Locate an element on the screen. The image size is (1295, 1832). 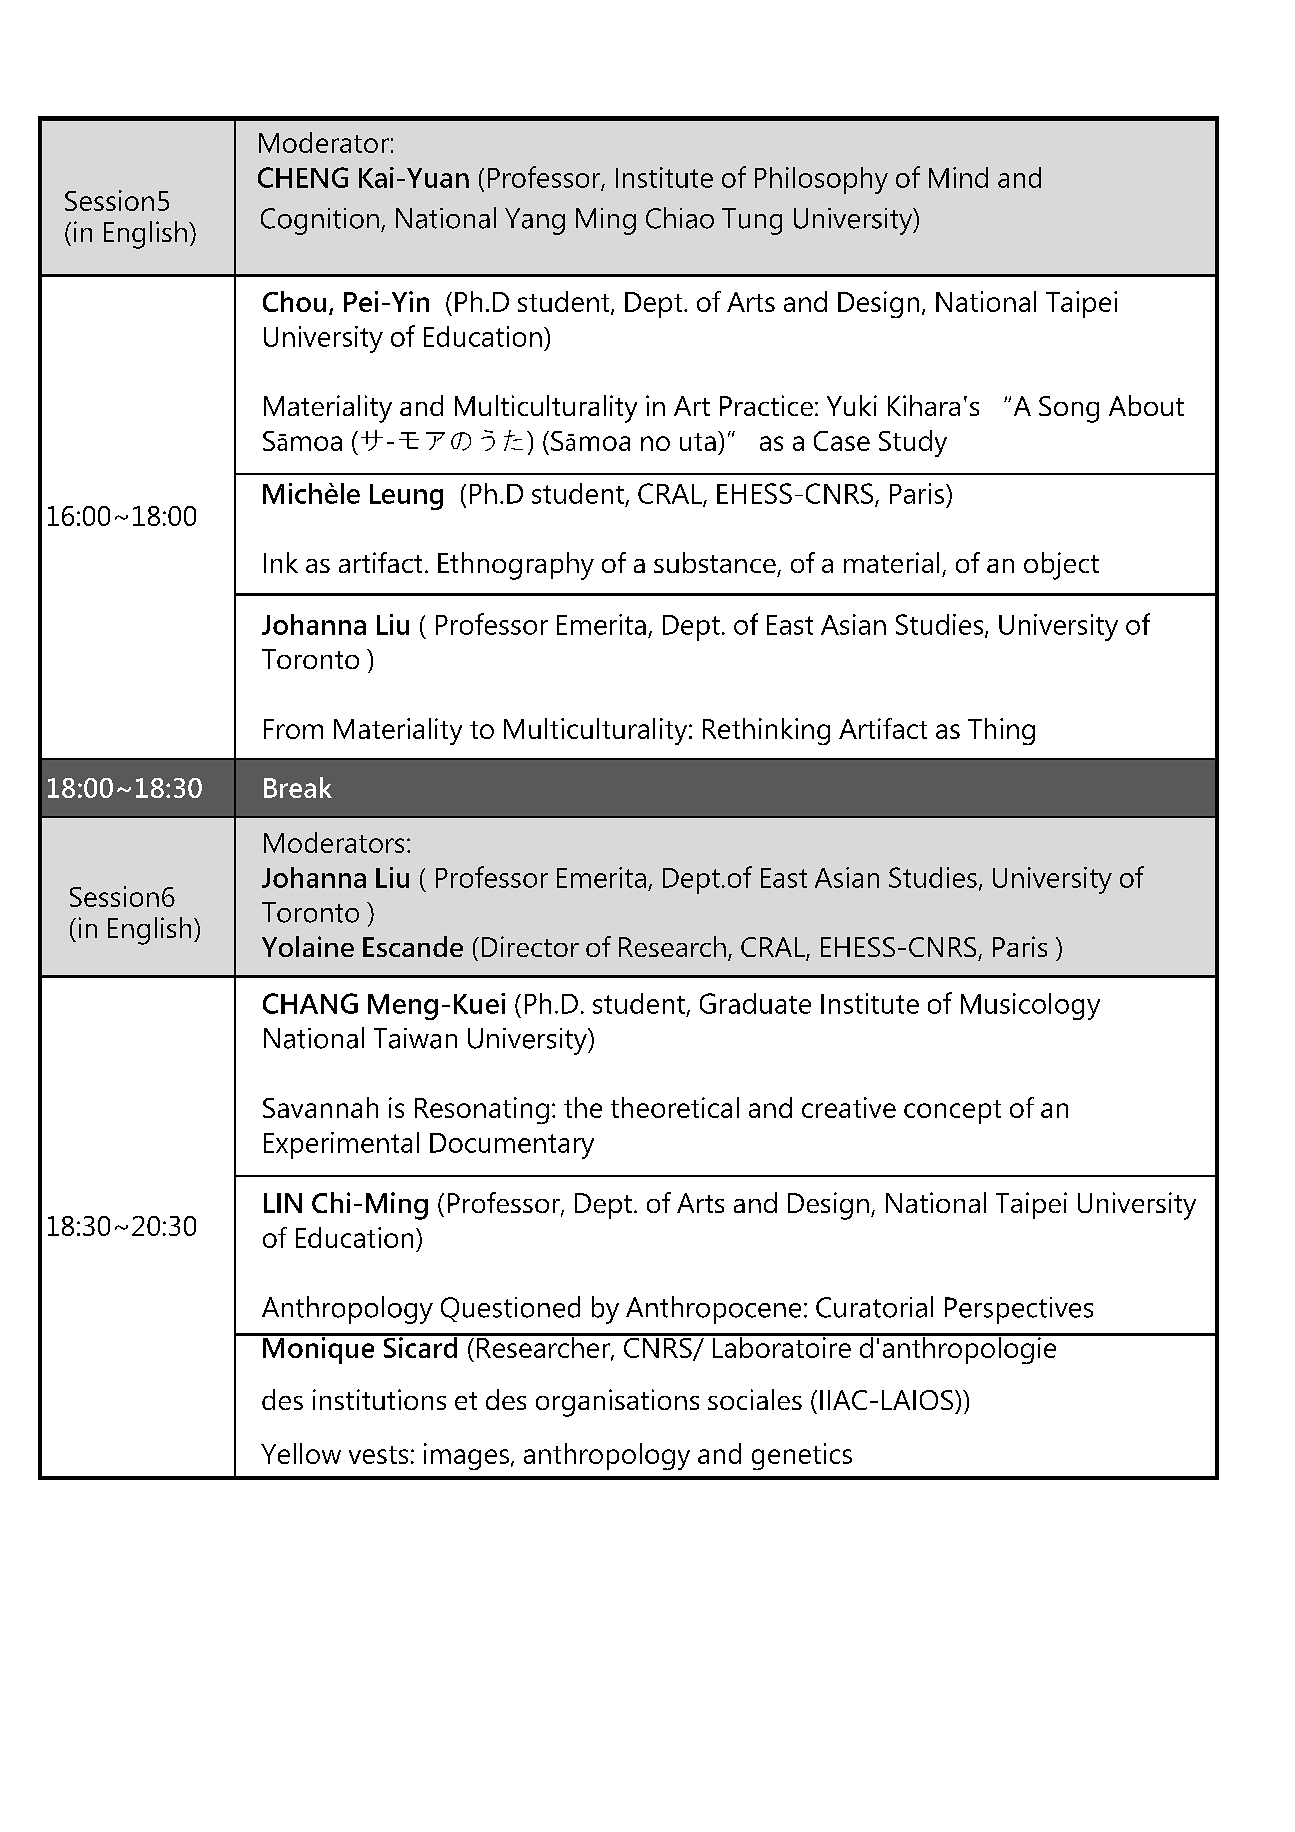
creative is located at coordinates (849, 1107).
